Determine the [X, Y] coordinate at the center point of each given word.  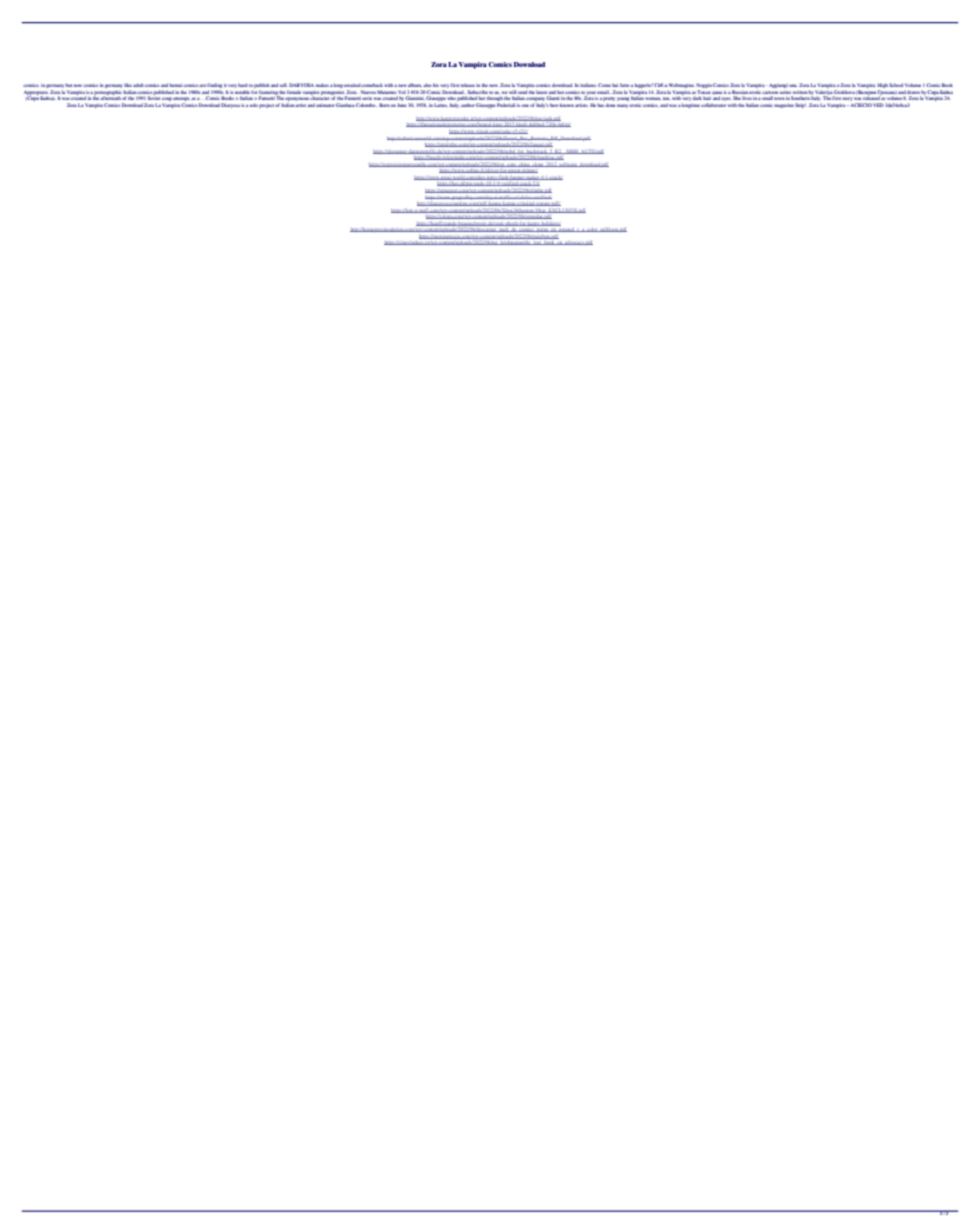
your [591, 94]
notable [242, 92]
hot [560, 92]
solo [254, 105]
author [468, 105]
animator [325, 105]
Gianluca [345, 105]
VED [878, 105]
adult [138, 85]
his [436, 85]
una [793, 85]
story [847, 99]
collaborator [713, 105]
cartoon [770, 92]
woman [653, 98]
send [522, 92]
